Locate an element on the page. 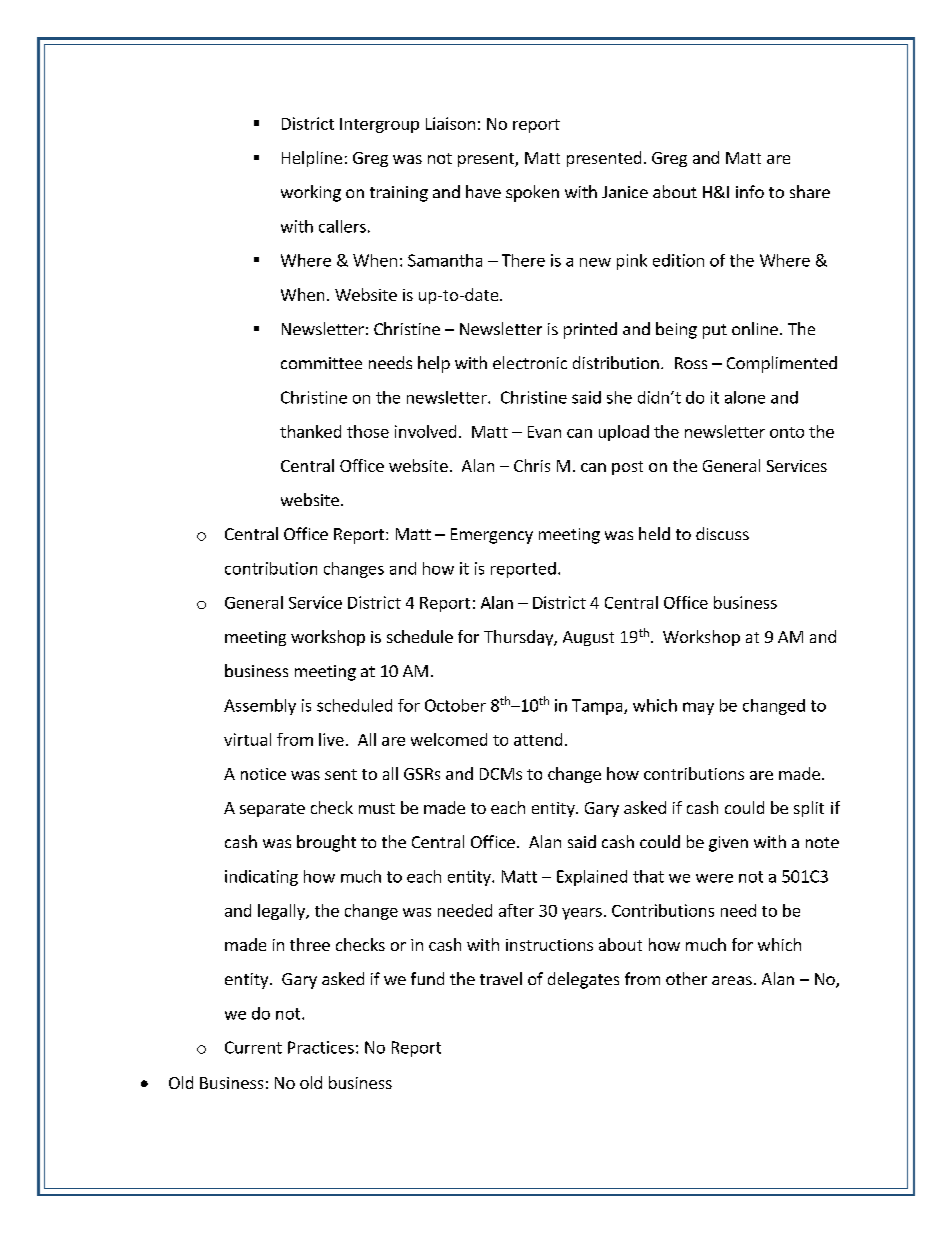 This page has width=952, height=1233. given is located at coordinates (728, 844).
